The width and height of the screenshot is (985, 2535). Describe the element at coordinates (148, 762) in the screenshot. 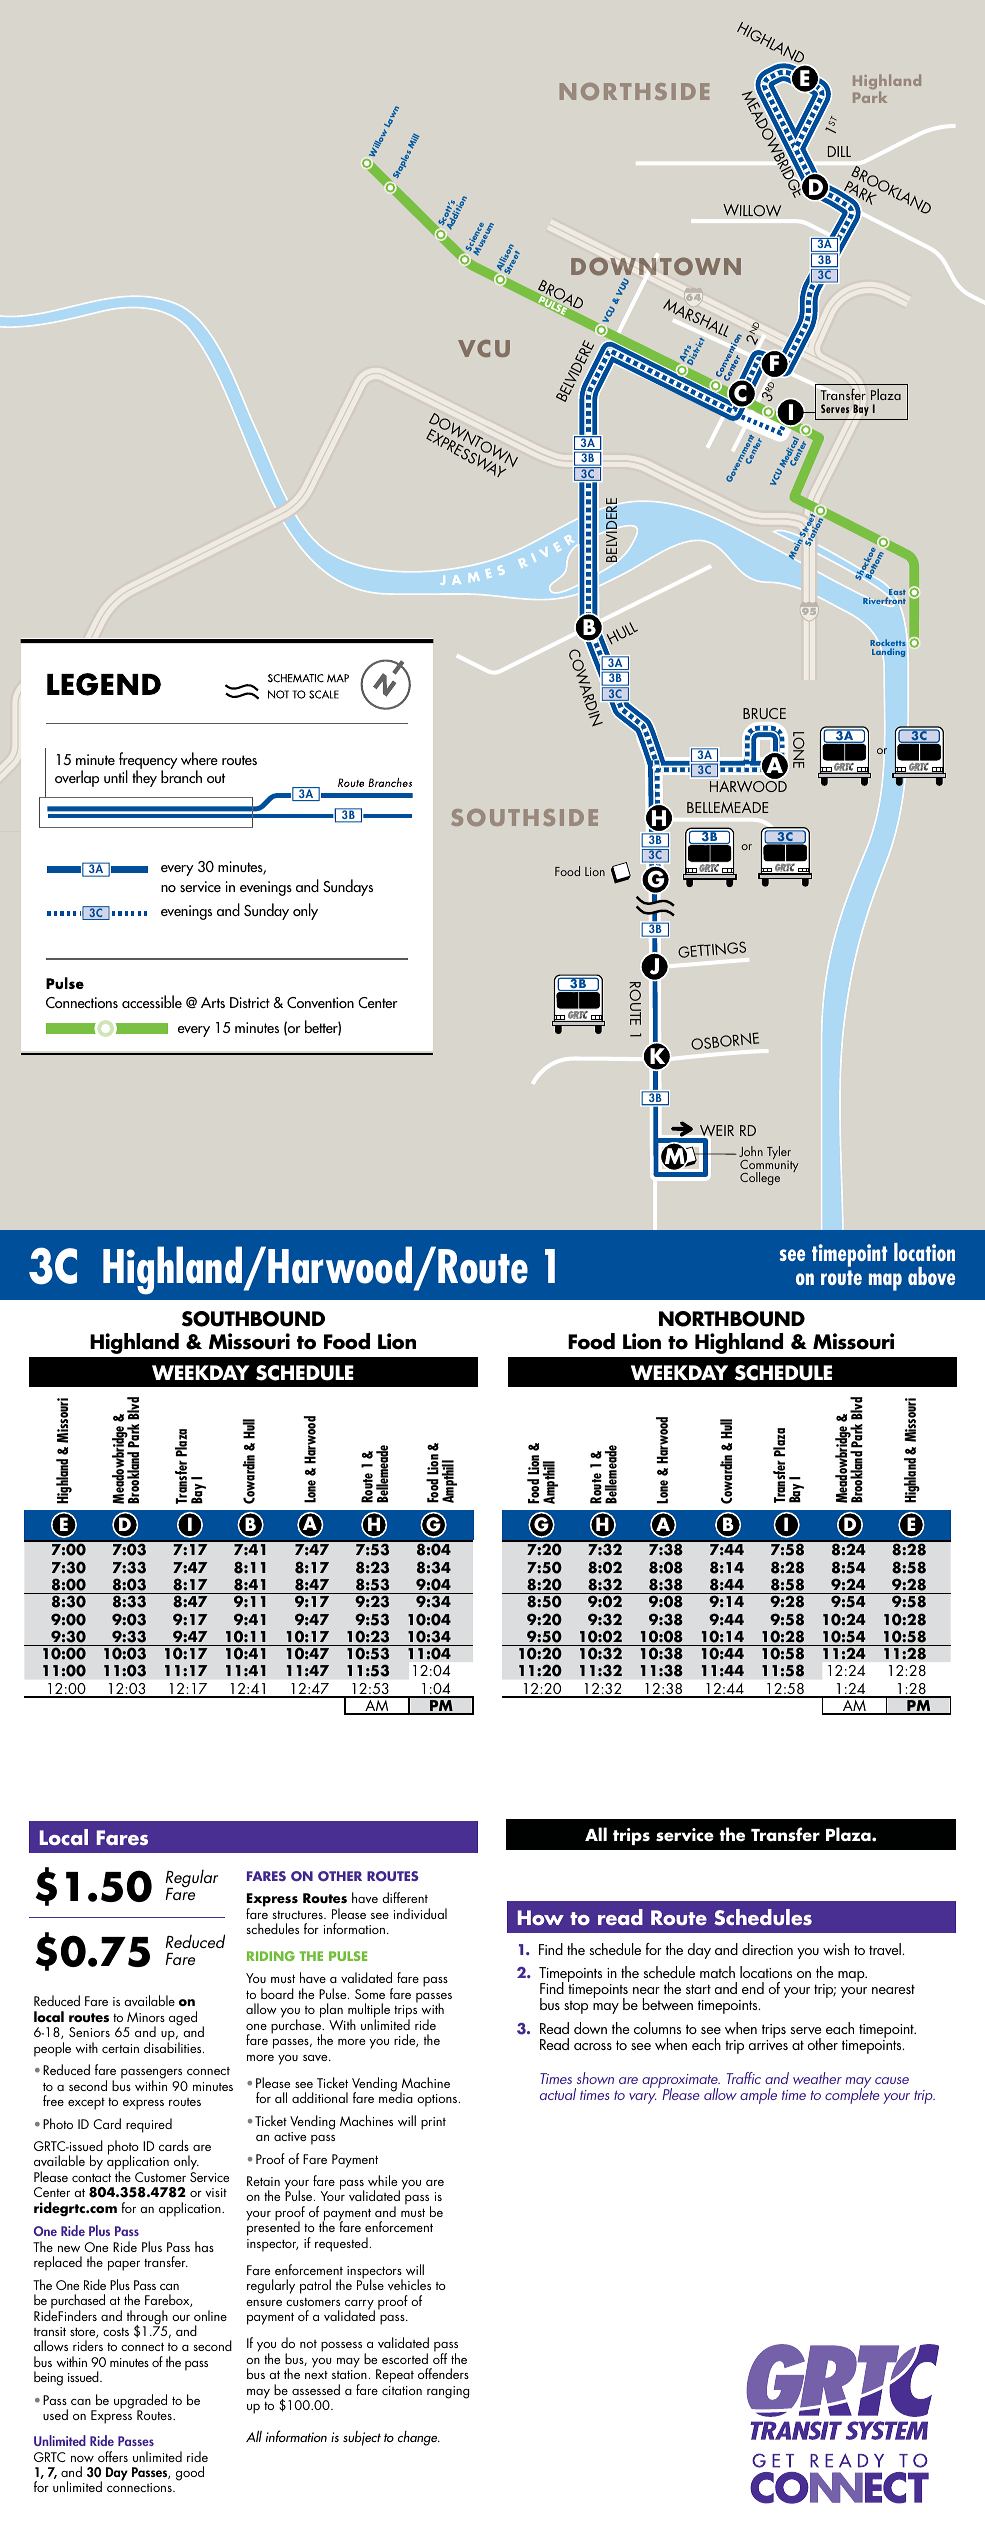

I see `frequency` at that location.
